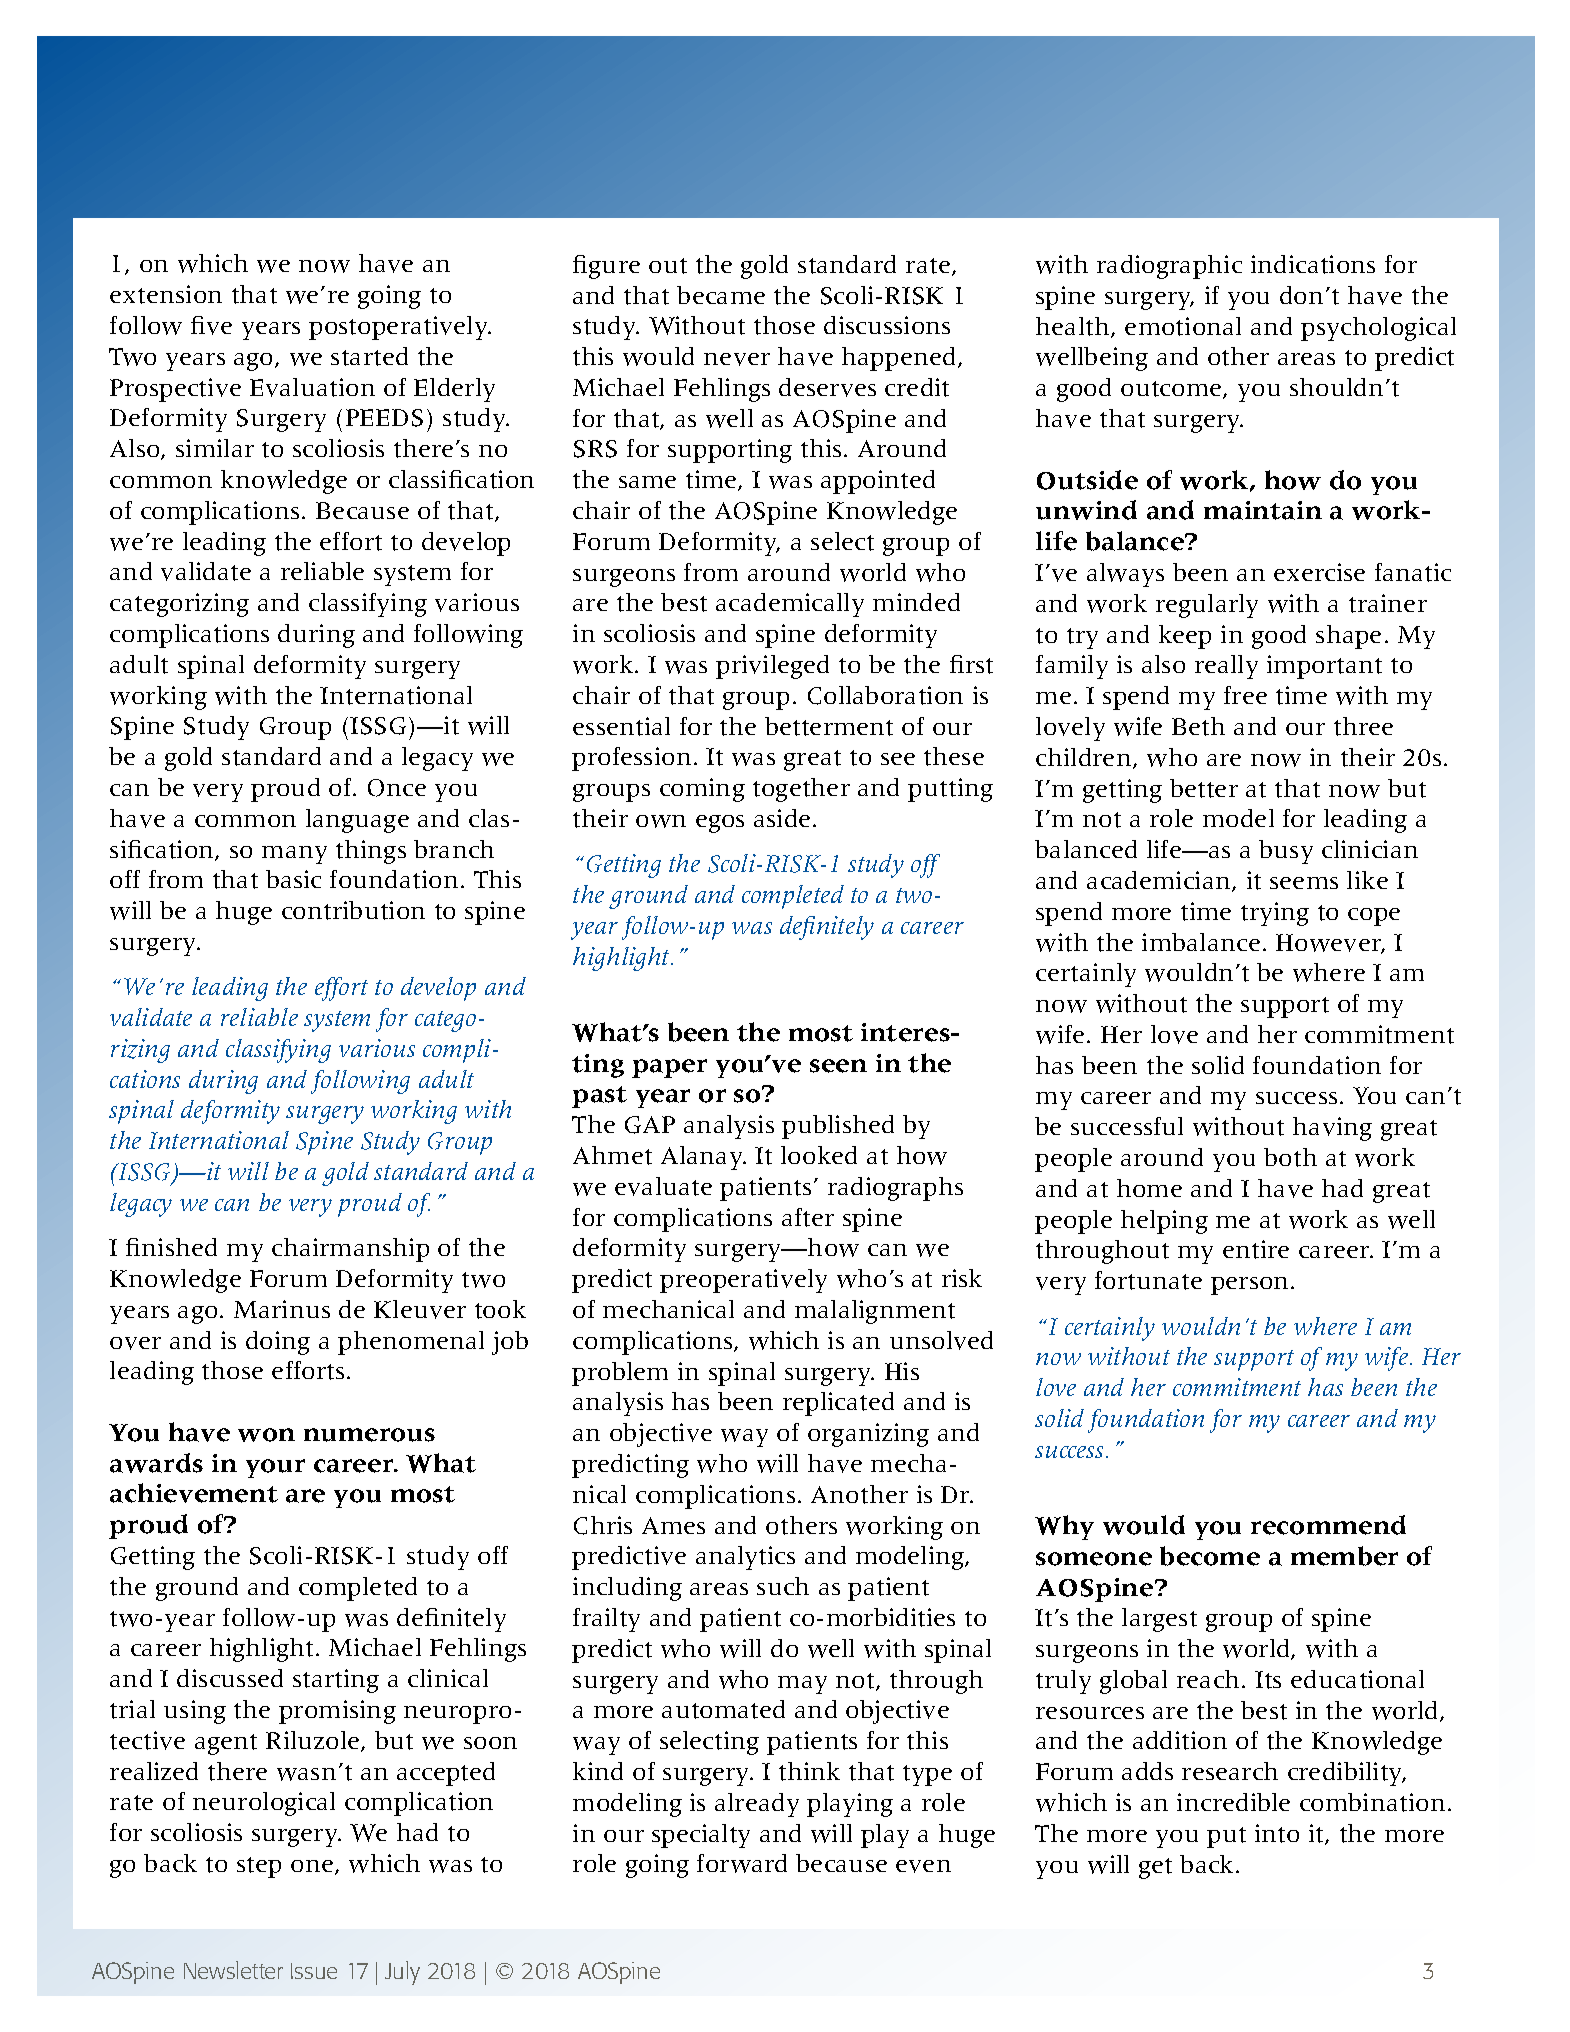  Describe the element at coordinates (314, 1971) in the screenshot. I see `Issue` at that location.
